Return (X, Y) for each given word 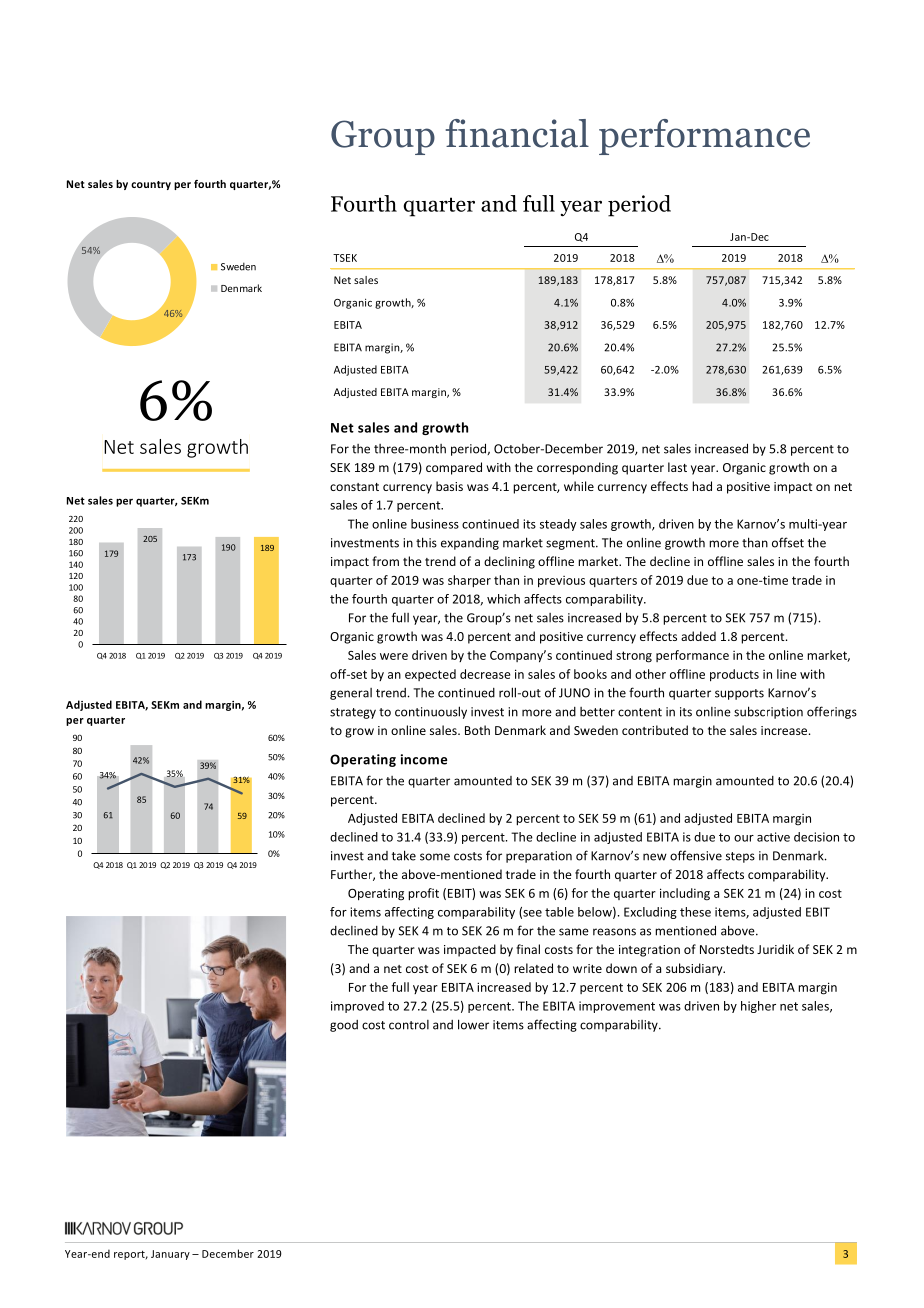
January (170, 1255)
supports (739, 694)
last (677, 467)
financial (517, 133)
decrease (485, 674)
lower (473, 1024)
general (351, 694)
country (151, 185)
